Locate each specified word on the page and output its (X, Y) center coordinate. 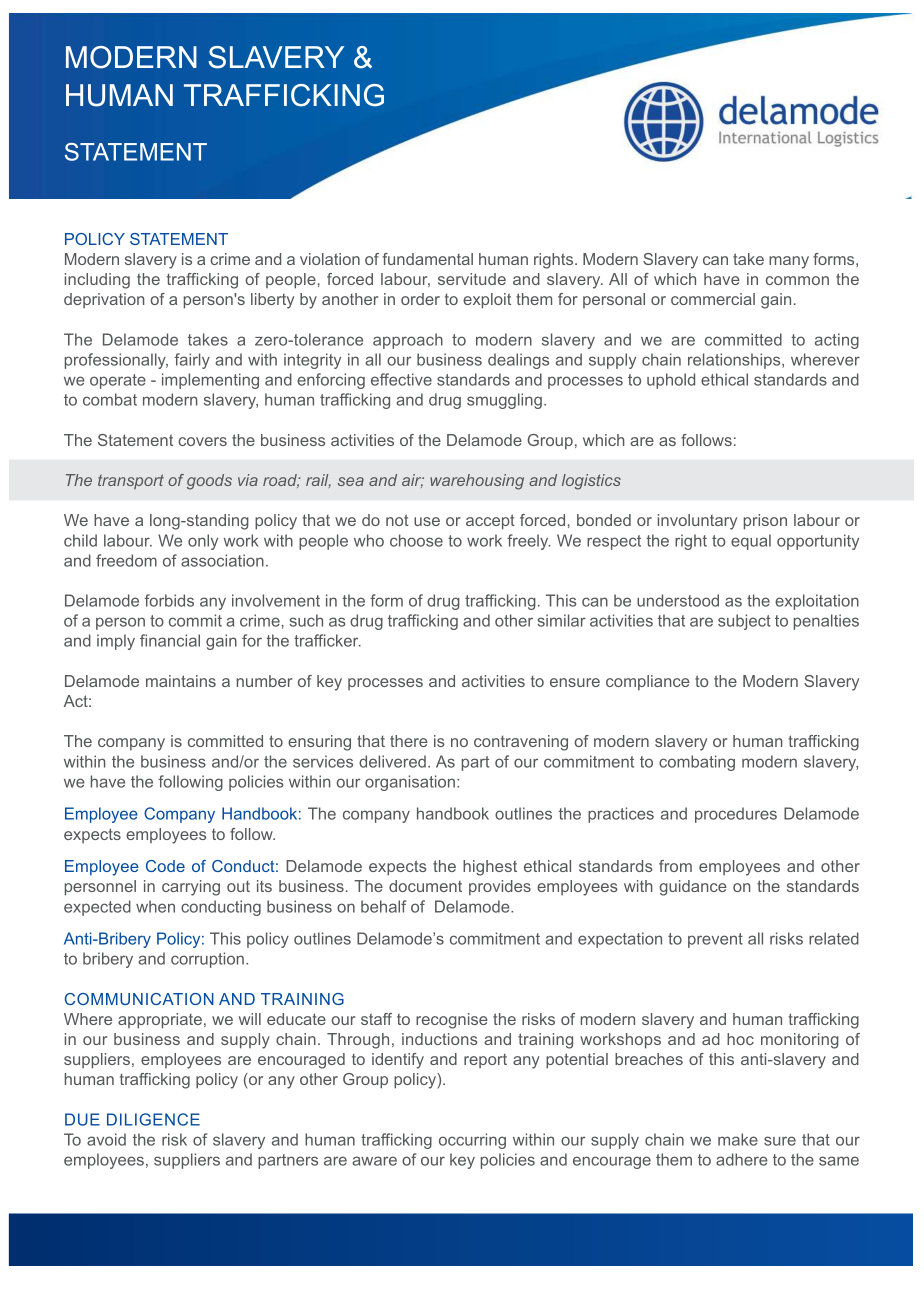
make (738, 1139)
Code (165, 866)
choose (416, 540)
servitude (472, 279)
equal (751, 542)
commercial (713, 299)
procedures (736, 815)
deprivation (104, 300)
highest (490, 868)
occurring (472, 1141)
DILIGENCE (153, 1119)
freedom (126, 560)
